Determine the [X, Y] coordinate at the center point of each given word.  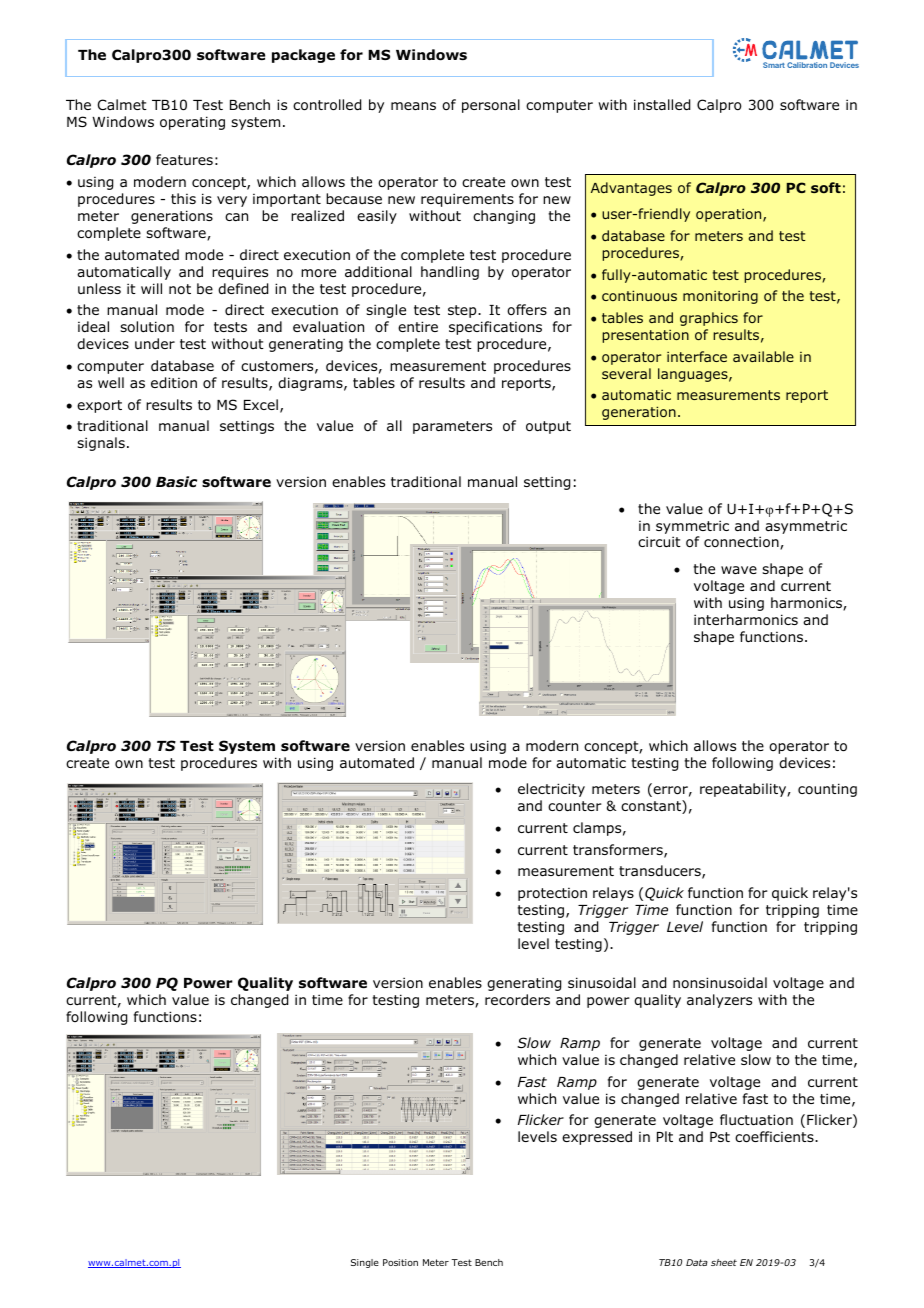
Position [400, 1262]
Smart [774, 65]
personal [491, 106]
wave [739, 570]
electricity [551, 790]
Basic [176, 481]
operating [192, 123]
